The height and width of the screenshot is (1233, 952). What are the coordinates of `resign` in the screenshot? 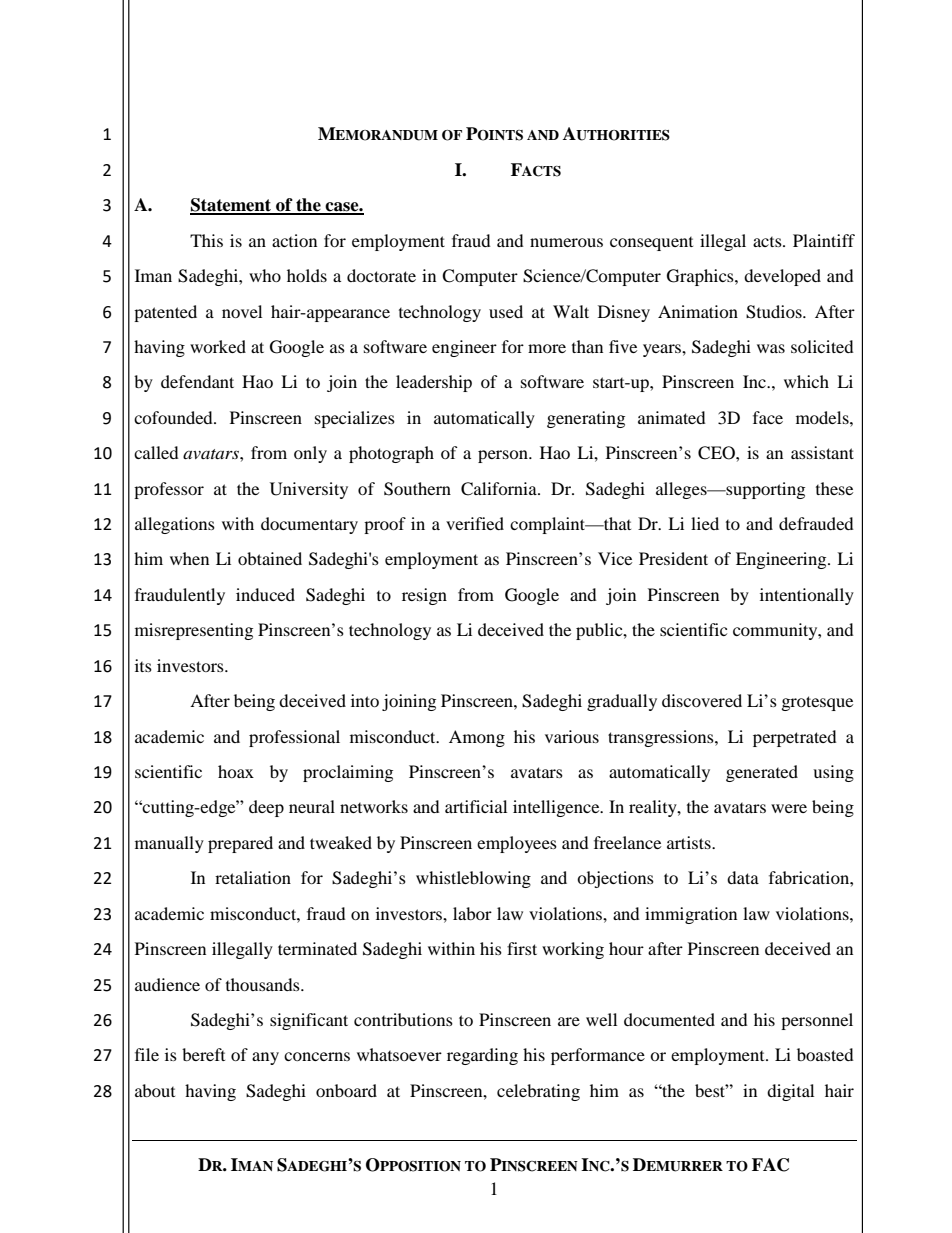 It's located at (424, 596).
